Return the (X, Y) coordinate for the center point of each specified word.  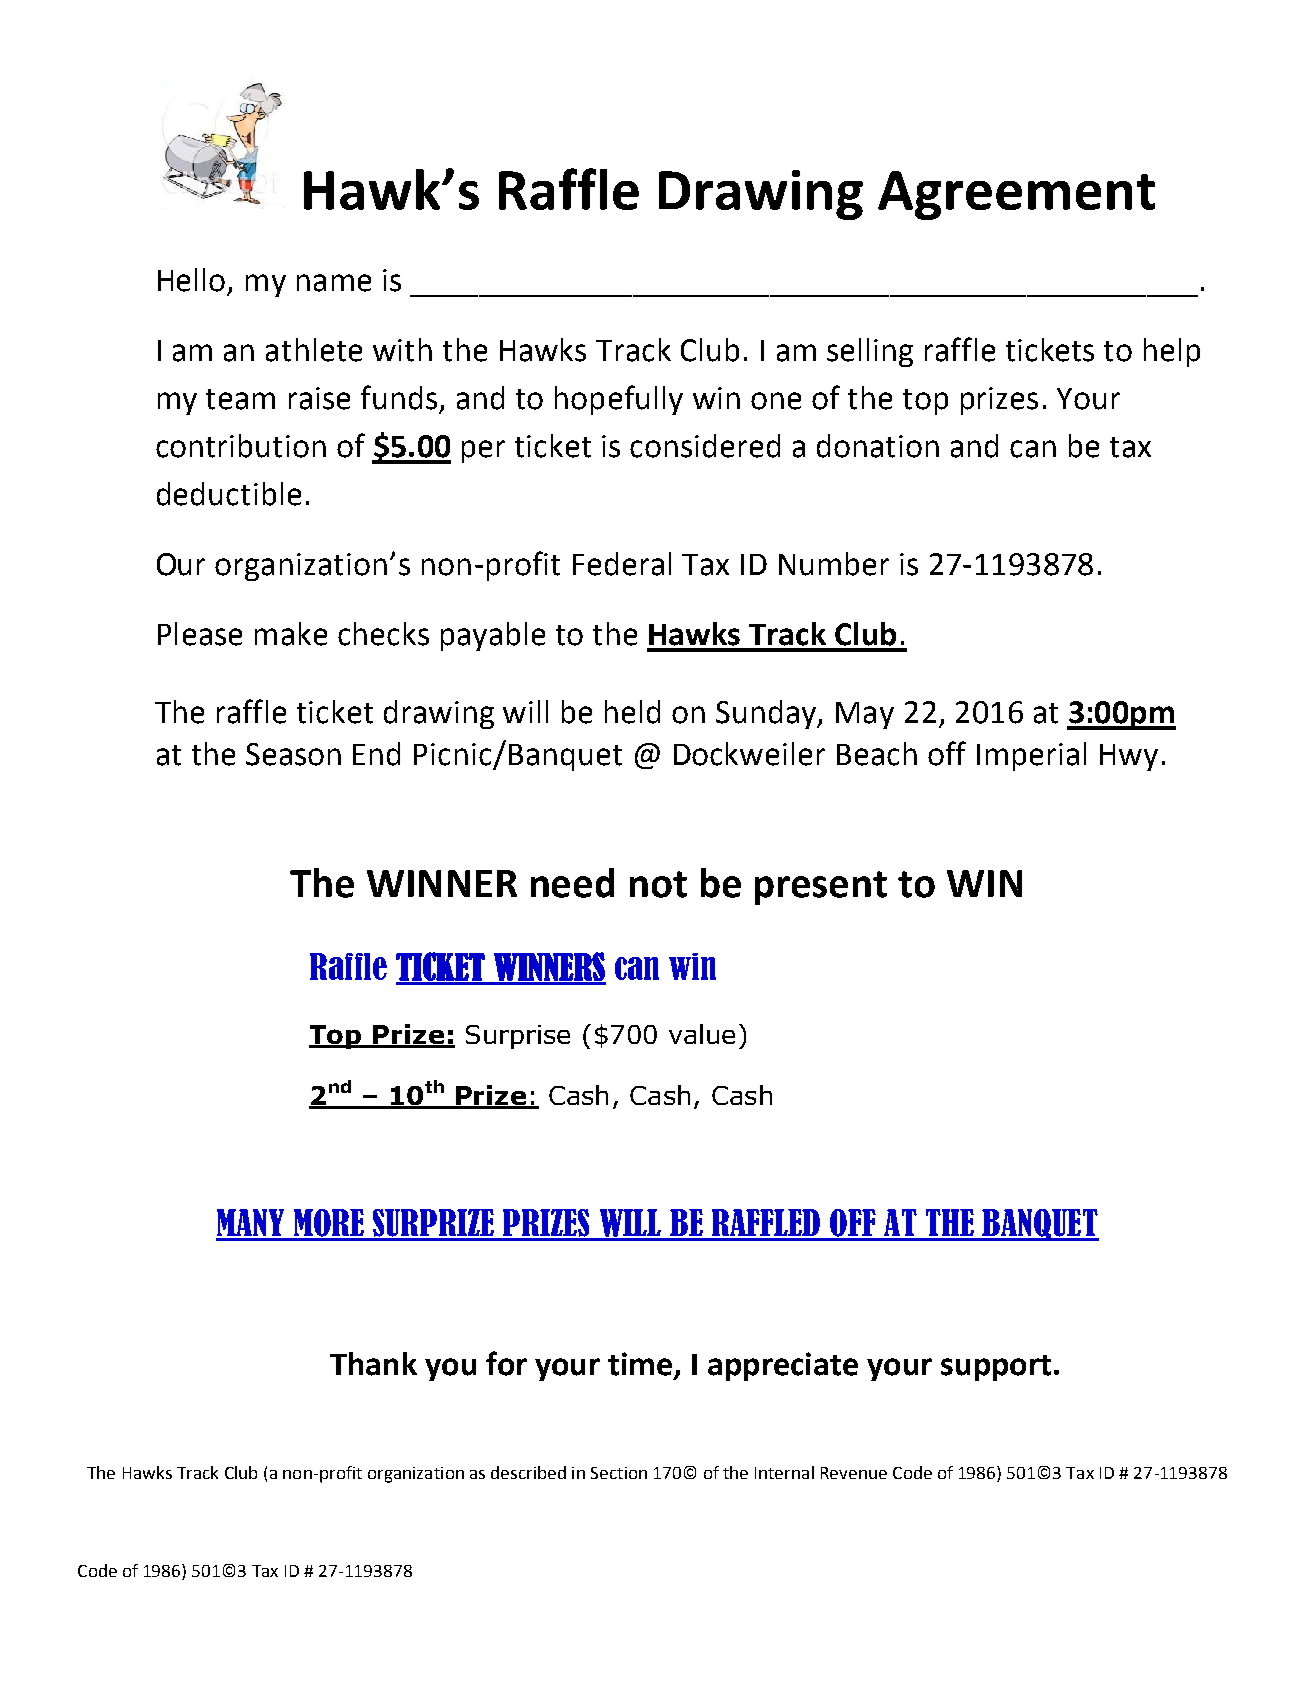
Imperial (1031, 756)
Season (293, 754)
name (334, 283)
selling (870, 352)
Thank (373, 1364)
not (658, 884)
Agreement (1016, 195)
